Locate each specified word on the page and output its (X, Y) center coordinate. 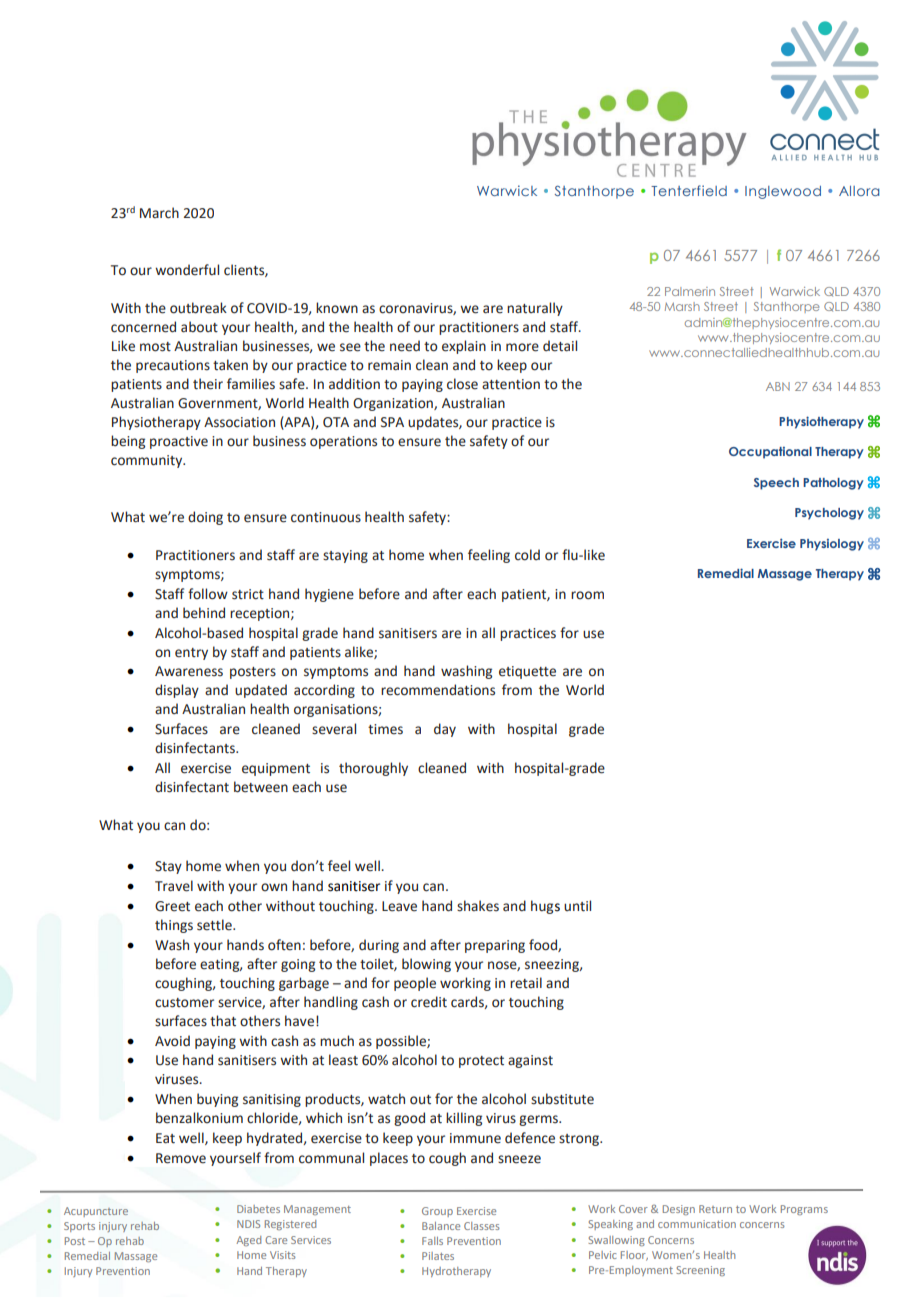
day (445, 730)
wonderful (187, 270)
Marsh (682, 306)
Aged (248, 1241)
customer (184, 1003)
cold (527, 555)
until (577, 906)
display (177, 691)
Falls (432, 1241)
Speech (776, 484)
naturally (535, 309)
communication (697, 1224)
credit (429, 1002)
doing (205, 518)
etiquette (527, 672)
